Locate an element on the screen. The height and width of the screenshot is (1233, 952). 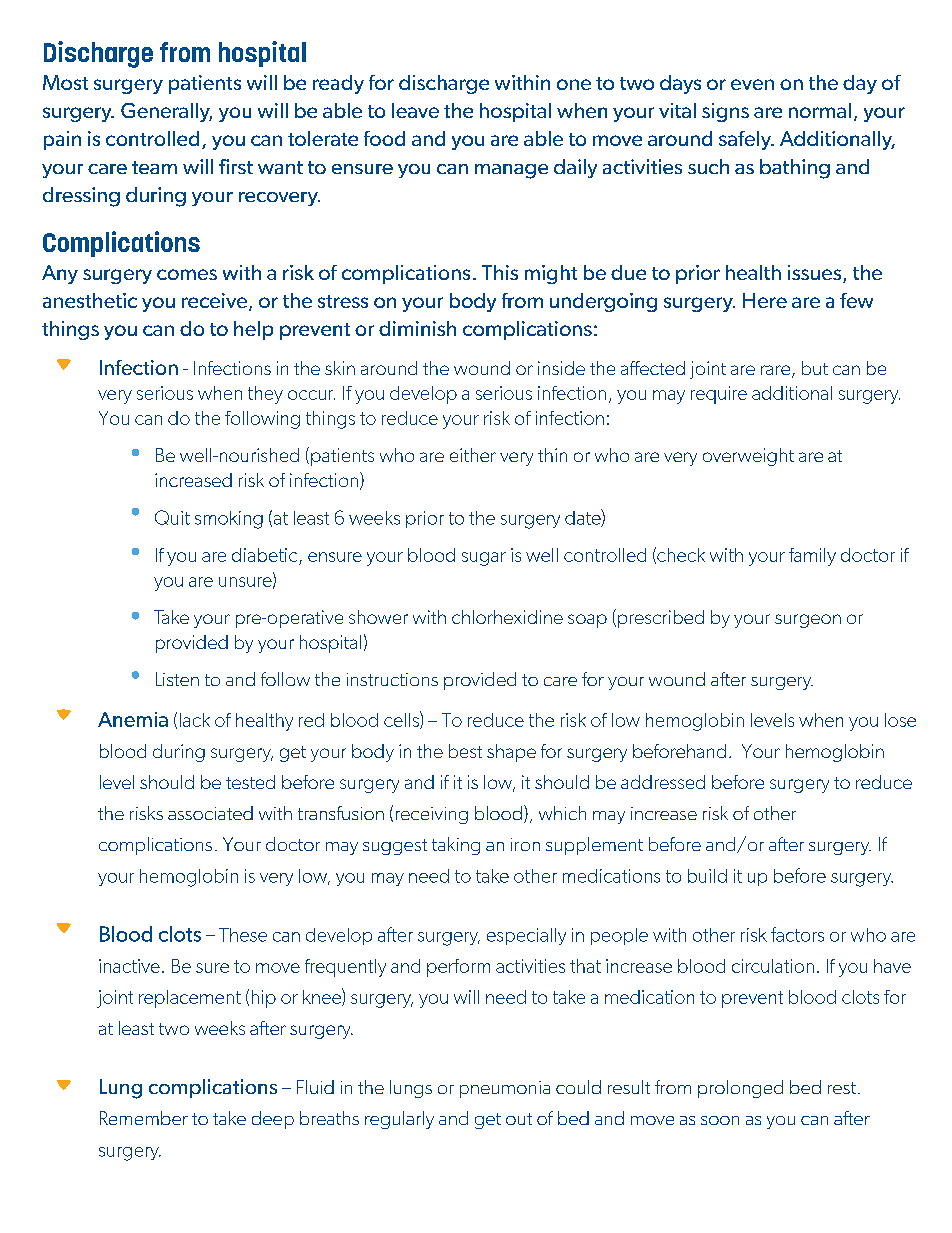
pneumonia is located at coordinates (505, 1089).
